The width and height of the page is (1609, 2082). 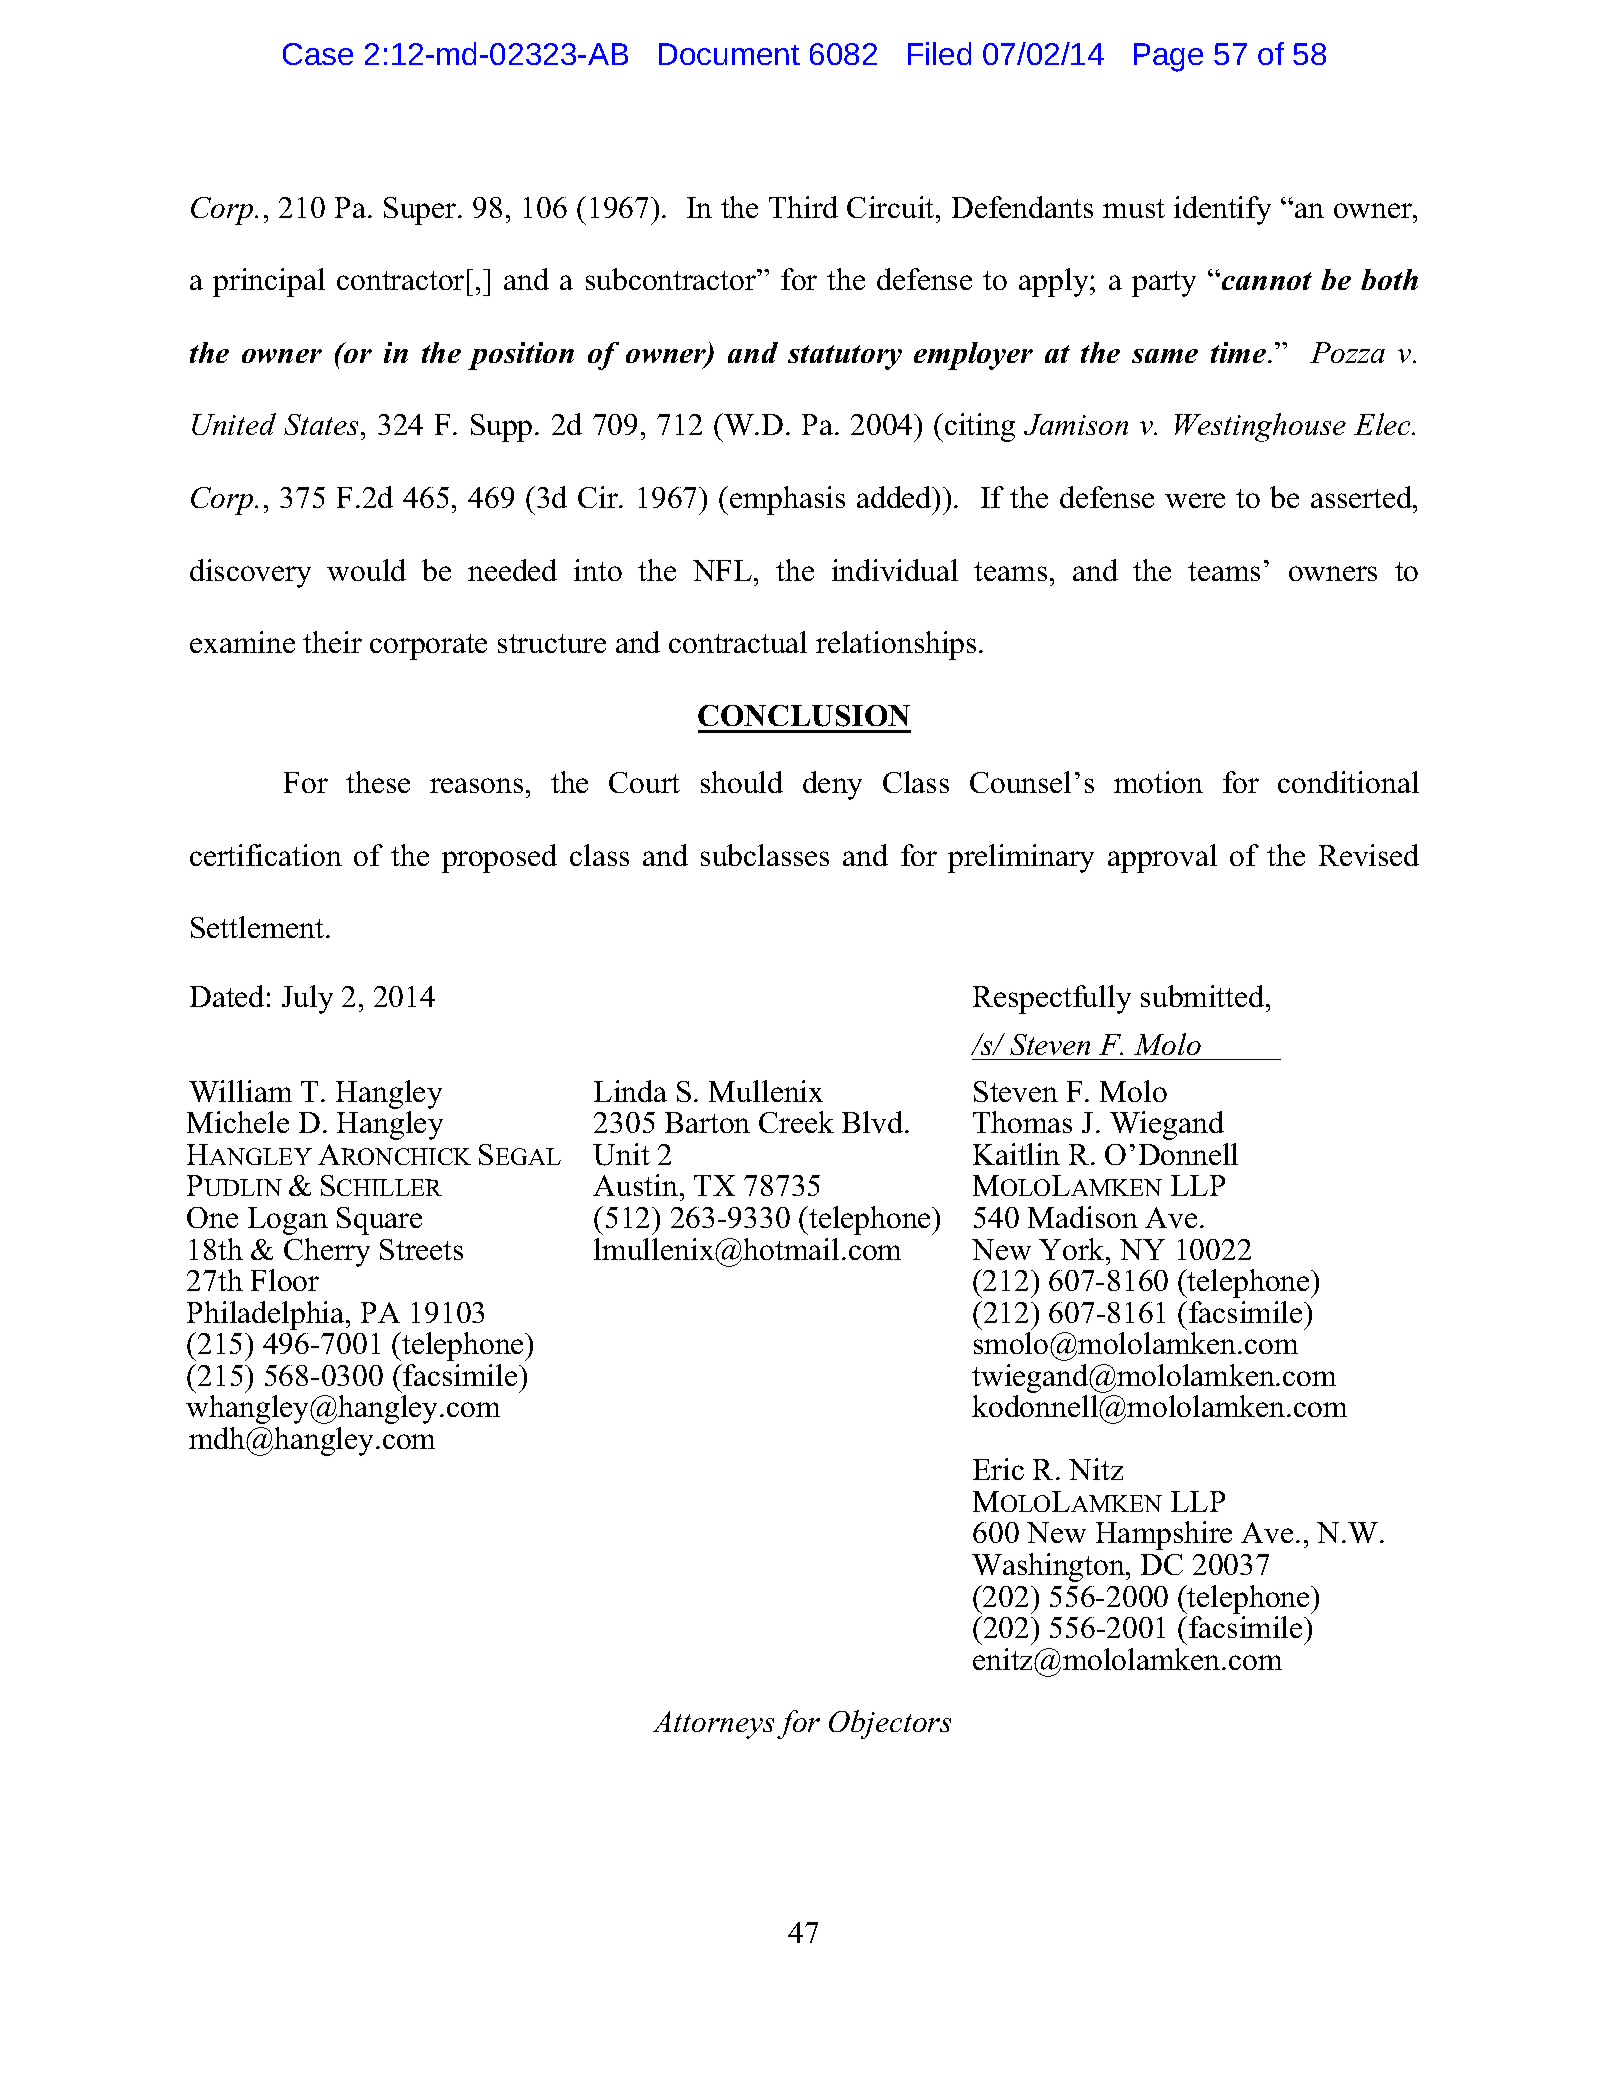 I want to click on Case, so click(x=318, y=54).
